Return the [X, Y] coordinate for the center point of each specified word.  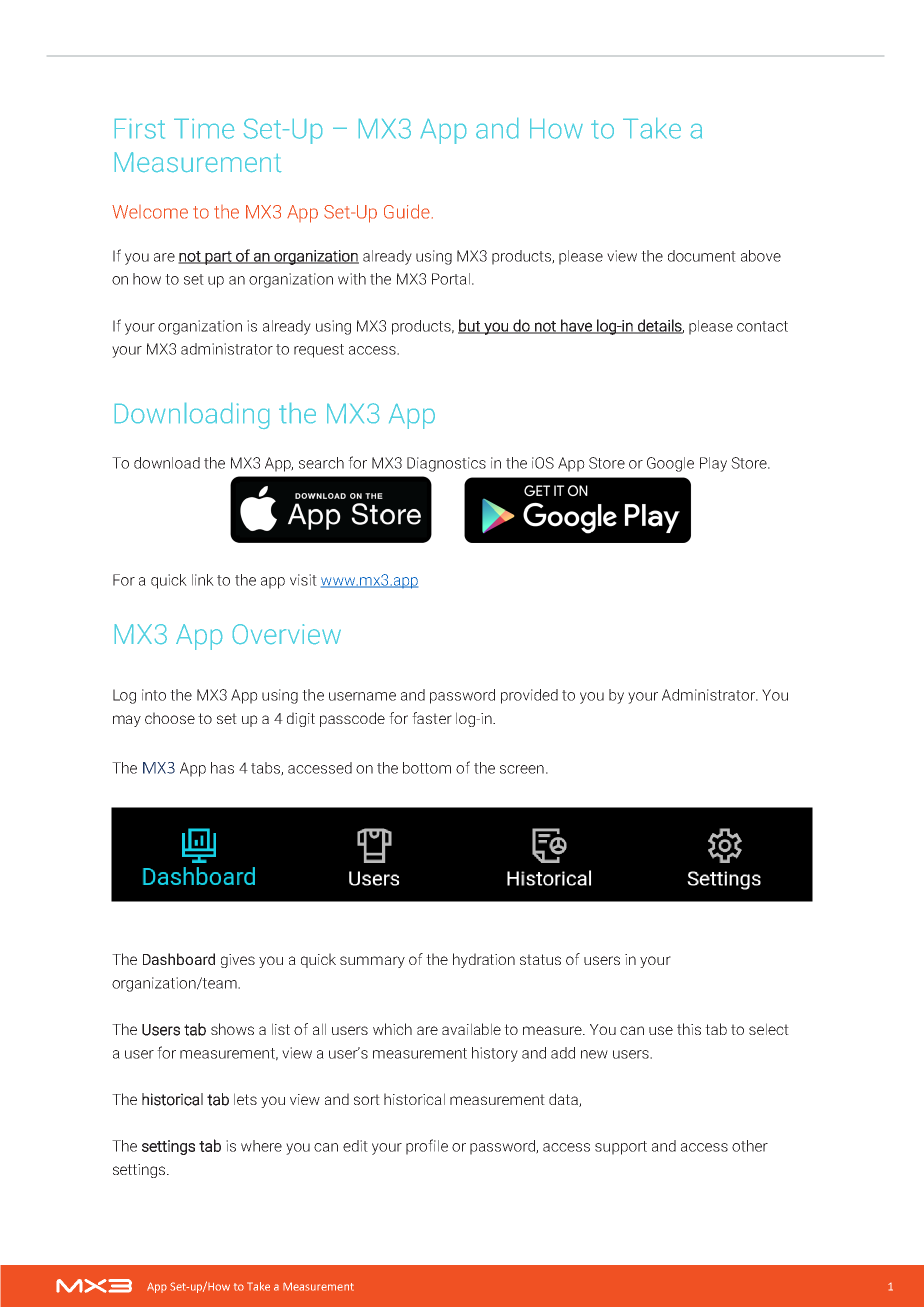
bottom [427, 768]
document [702, 256]
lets [245, 1099]
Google [670, 464]
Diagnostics [446, 464]
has [222, 768]
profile [427, 1147]
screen [522, 769]
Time [204, 129]
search [321, 463]
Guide [407, 211]
